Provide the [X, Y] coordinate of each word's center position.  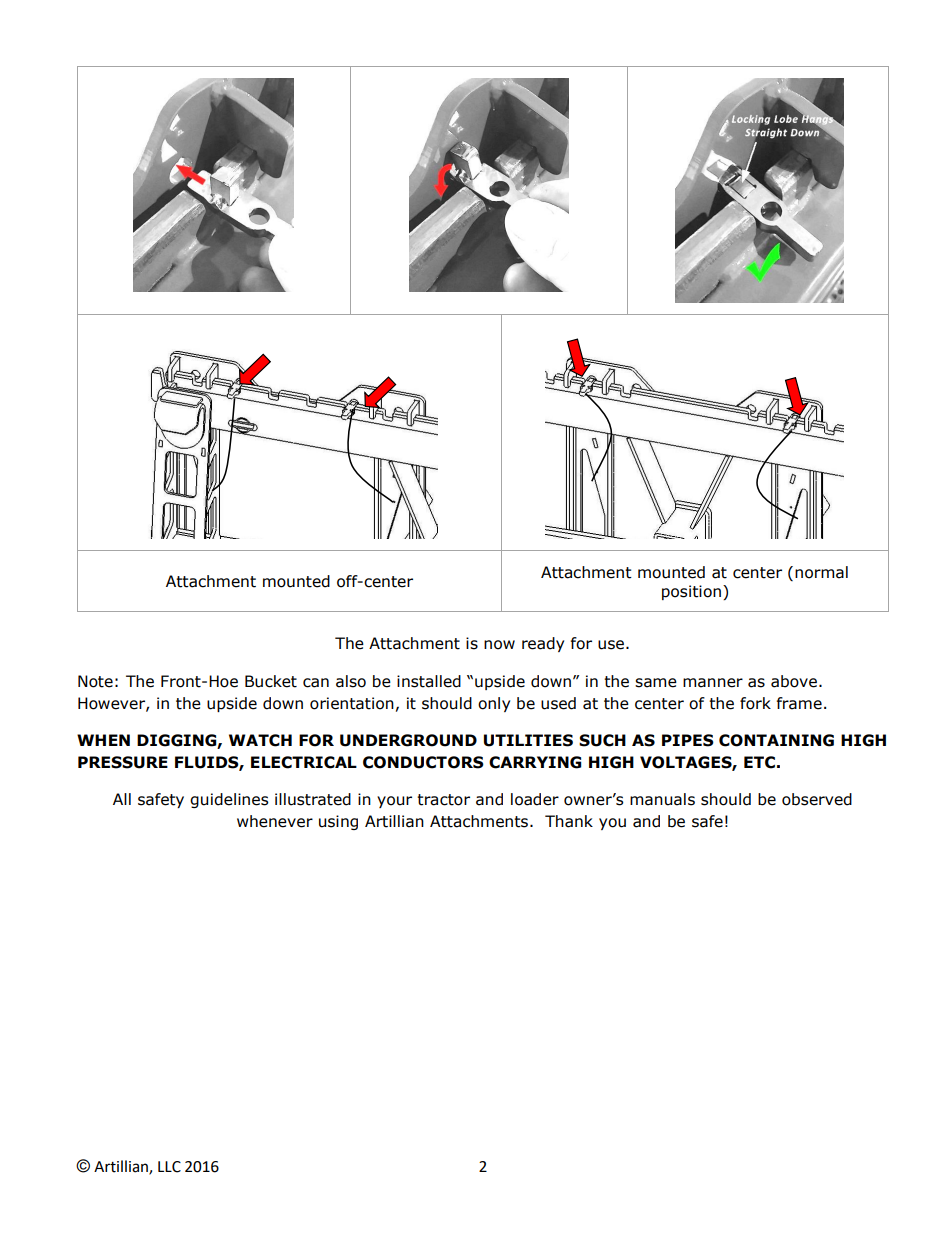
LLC [169, 1167]
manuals [662, 799]
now [499, 645]
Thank [569, 821]
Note [95, 681]
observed [817, 799]
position [691, 592]
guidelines [229, 800]
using [338, 822]
